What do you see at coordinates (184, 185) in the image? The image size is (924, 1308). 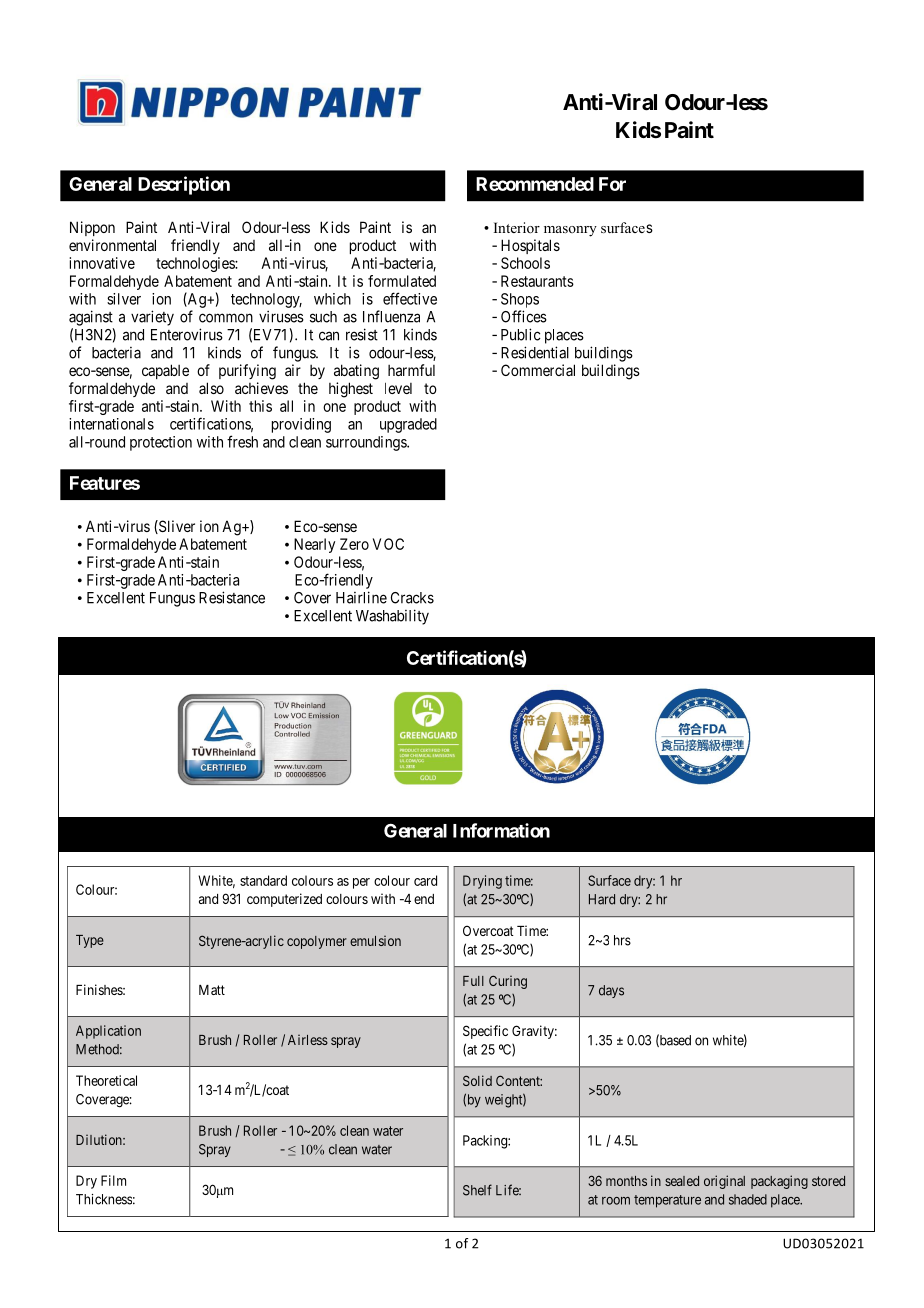 I see `Description` at bounding box center [184, 185].
